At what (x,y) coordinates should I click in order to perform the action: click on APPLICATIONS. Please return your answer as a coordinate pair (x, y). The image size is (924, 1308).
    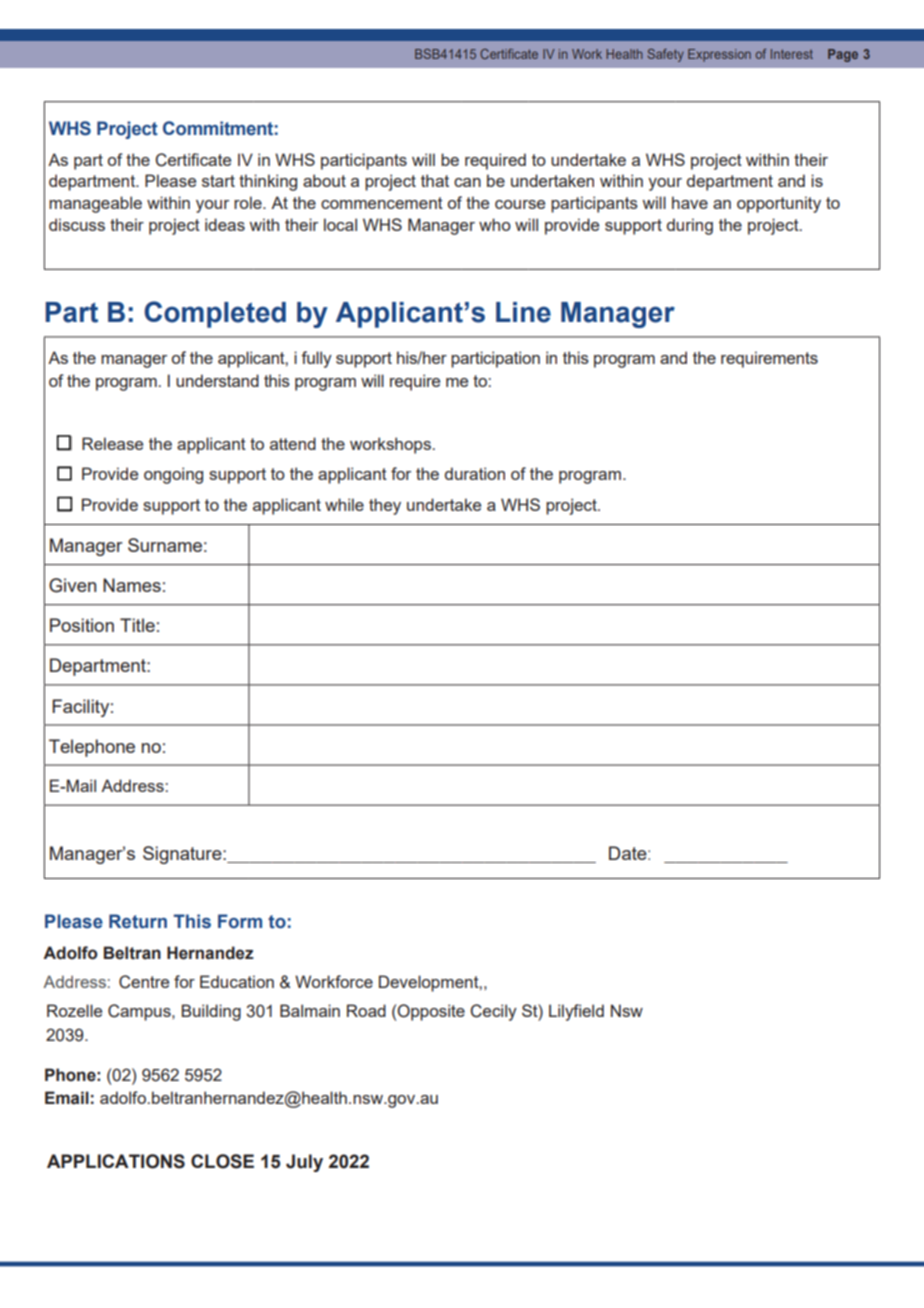
    Looking at the image, I should click on (116, 1161).
